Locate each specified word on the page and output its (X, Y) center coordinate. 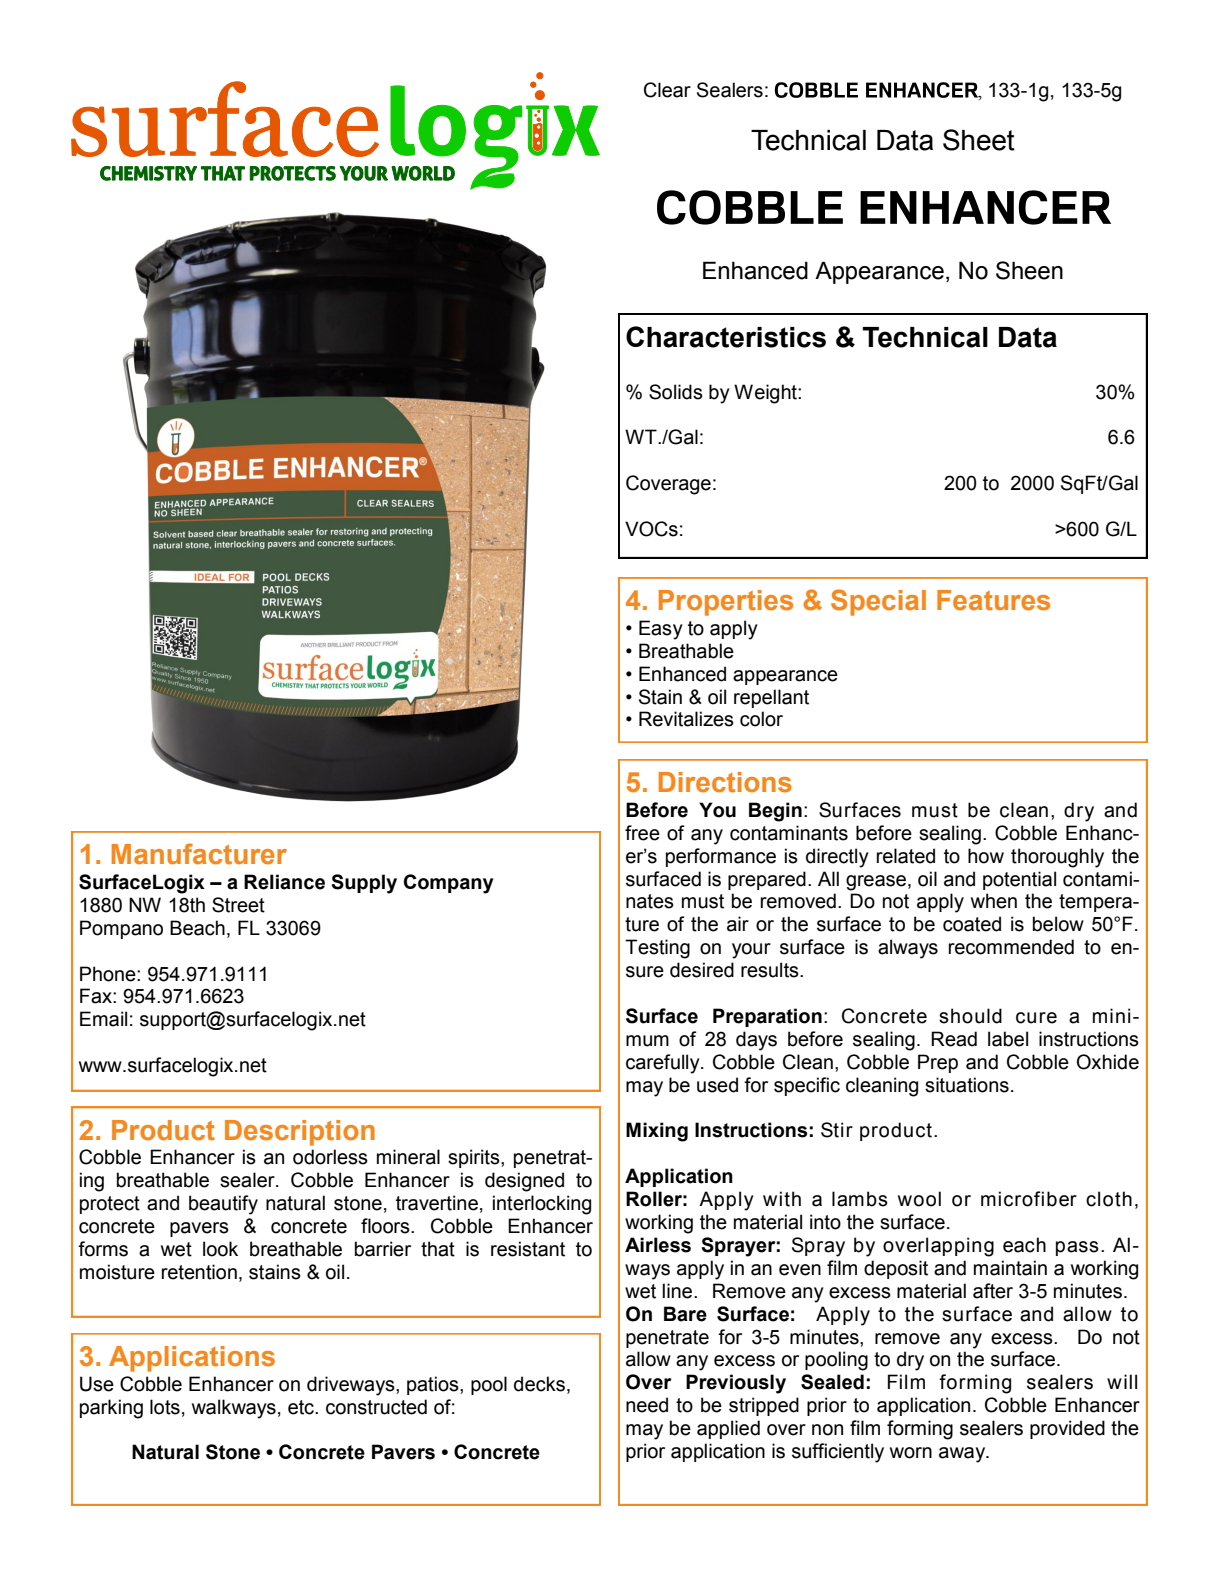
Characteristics (726, 337)
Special (878, 602)
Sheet (979, 140)
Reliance (284, 882)
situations (967, 1085)
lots (165, 1407)
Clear (667, 90)
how (986, 856)
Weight (766, 394)
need (647, 1405)
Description (300, 1133)
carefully (664, 1064)
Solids (676, 392)
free (642, 833)
